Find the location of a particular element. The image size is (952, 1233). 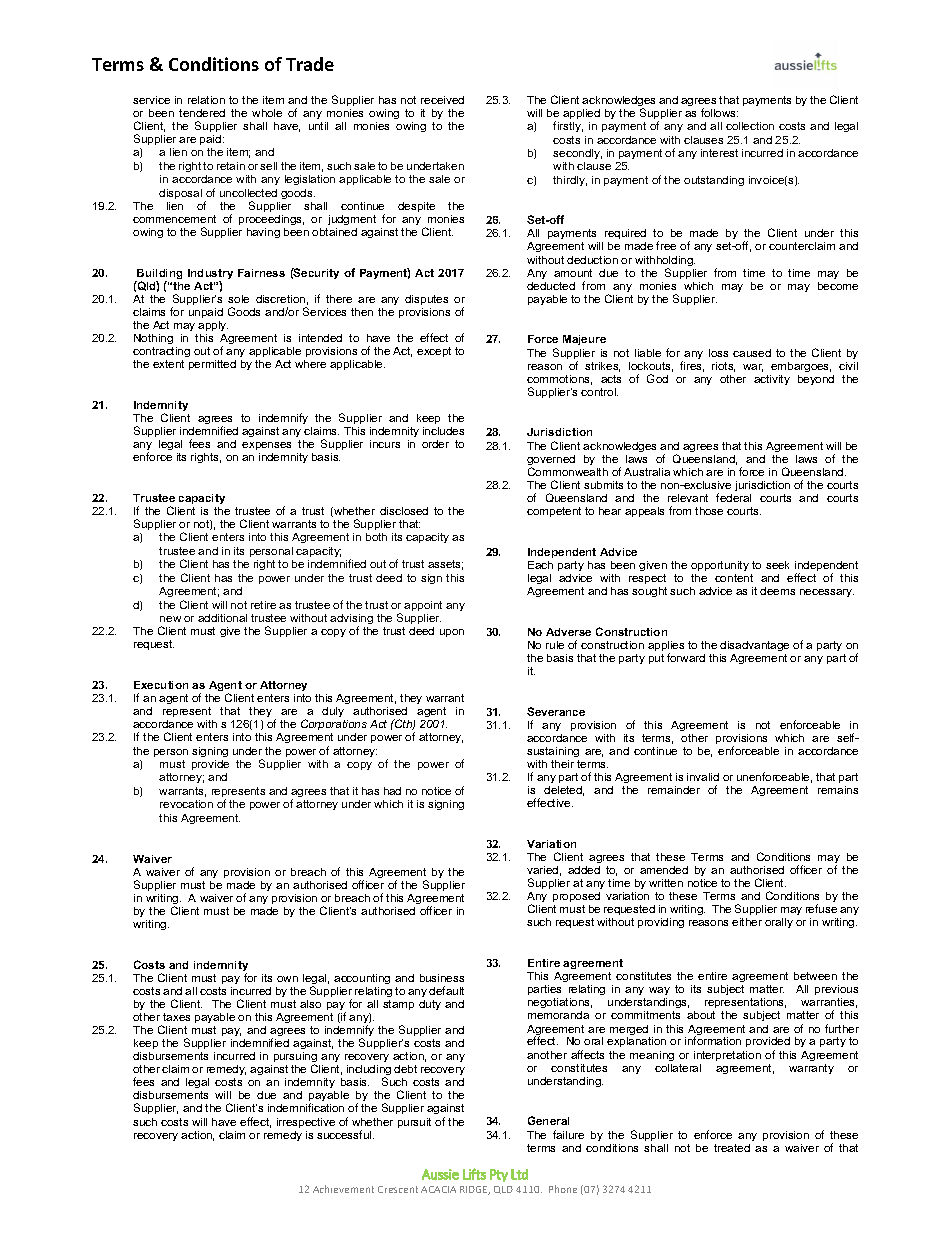

treated is located at coordinates (732, 1148).
